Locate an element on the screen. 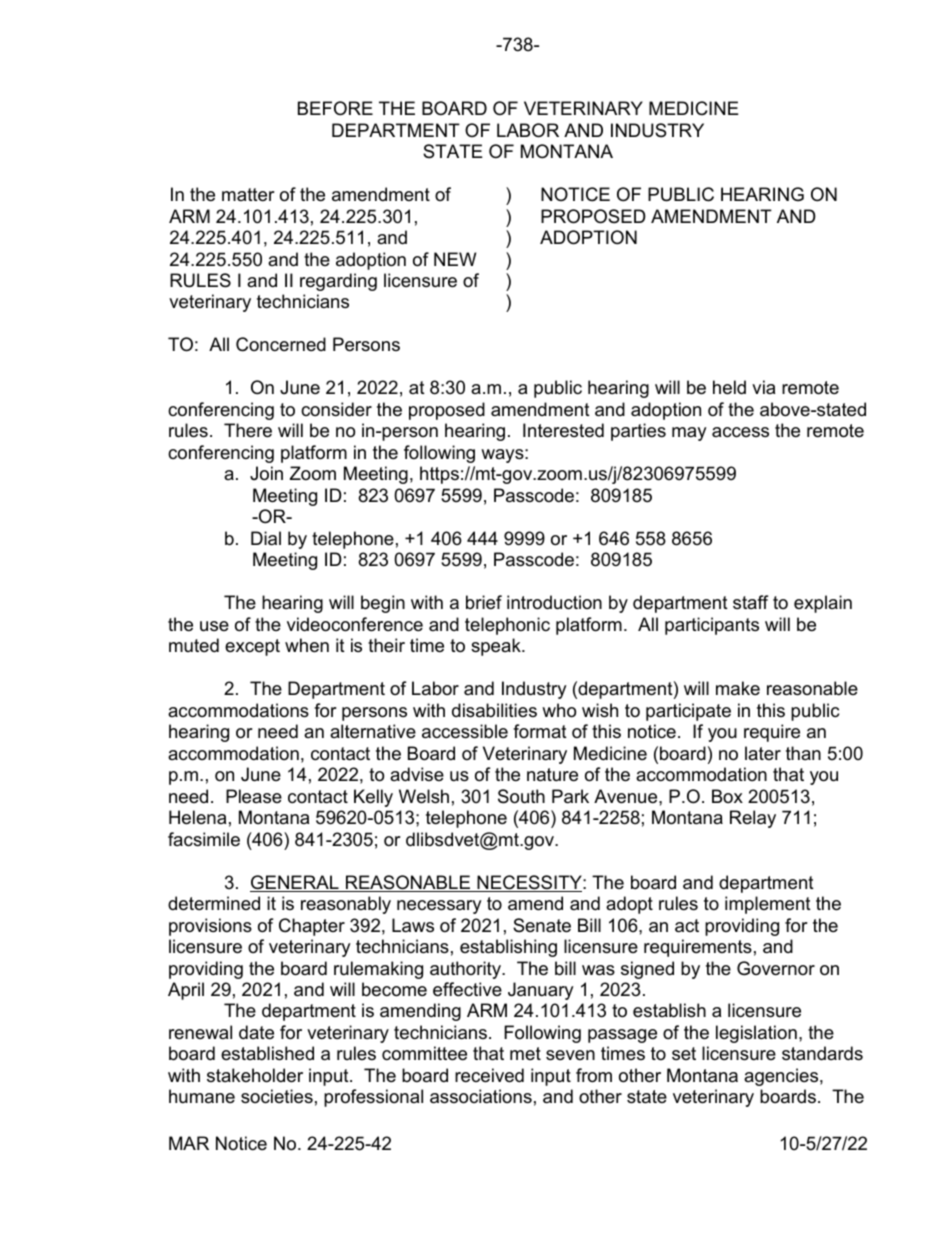 This screenshot has width=952, height=1233. South is located at coordinates (521, 796).
